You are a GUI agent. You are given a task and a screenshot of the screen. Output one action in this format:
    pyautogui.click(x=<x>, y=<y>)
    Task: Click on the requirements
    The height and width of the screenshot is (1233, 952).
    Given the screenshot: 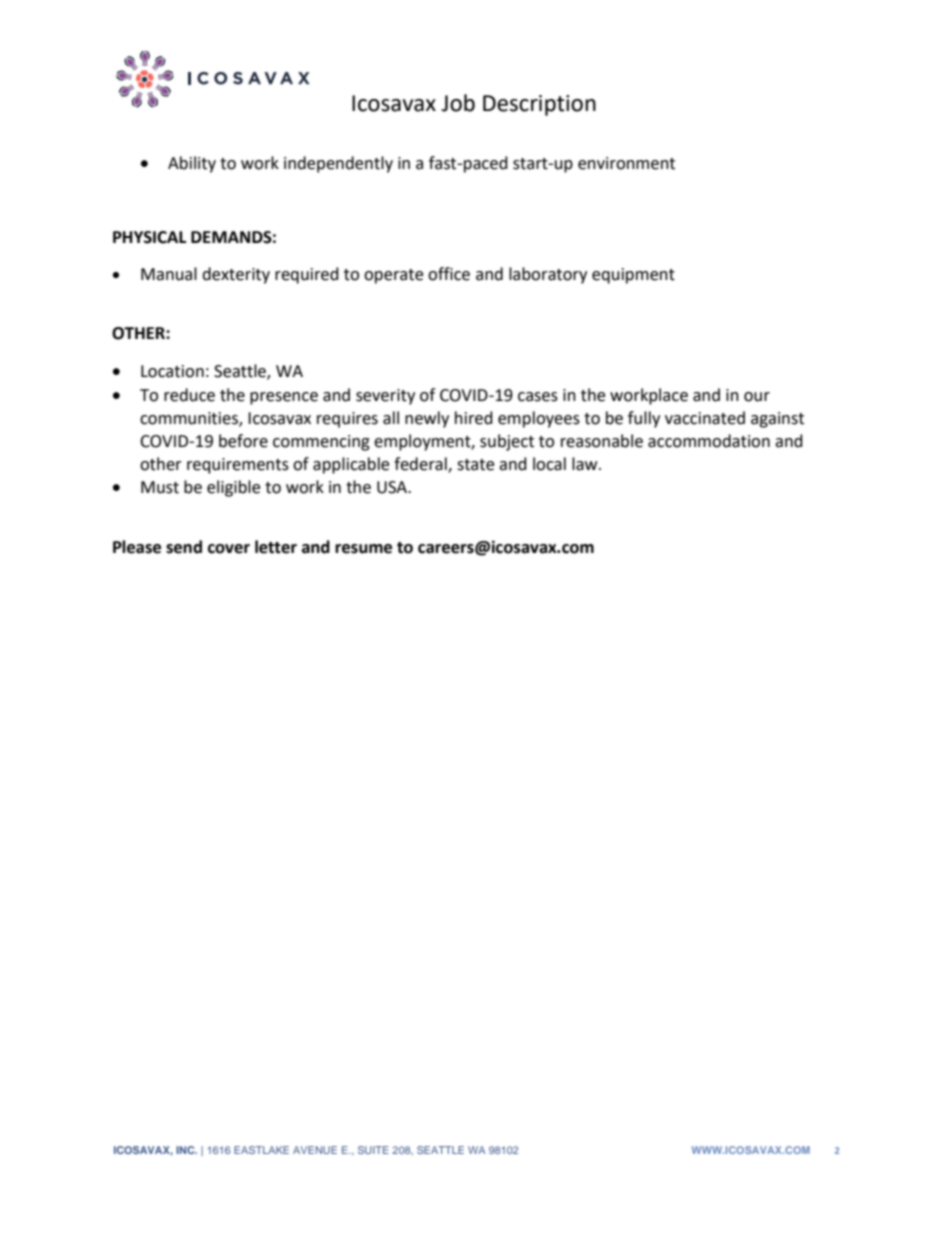 What is the action you would take?
    pyautogui.click(x=238, y=466)
